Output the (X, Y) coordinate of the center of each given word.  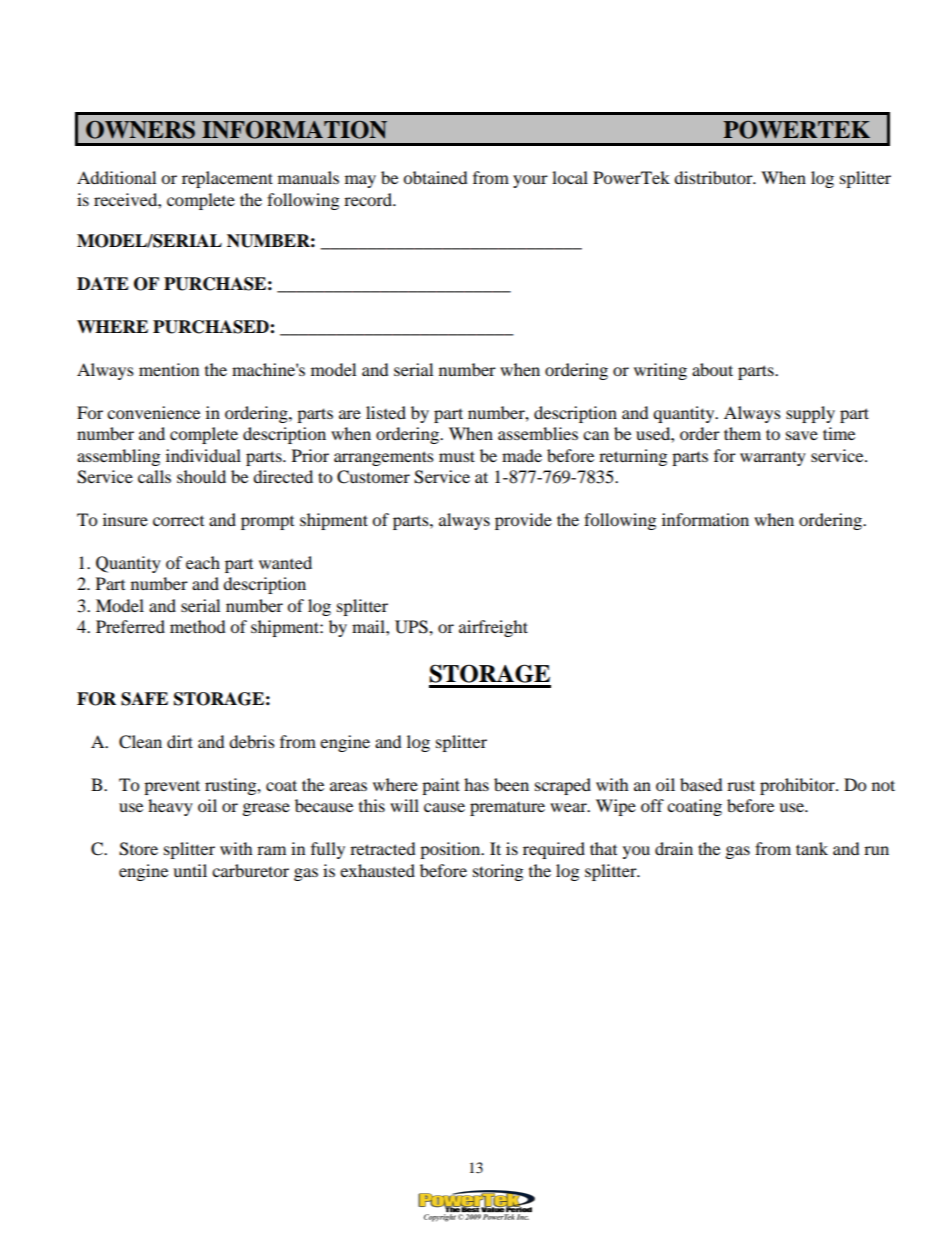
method (198, 626)
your (530, 181)
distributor (714, 177)
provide (523, 521)
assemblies (538, 433)
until (190, 870)
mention (169, 369)
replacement (227, 179)
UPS (412, 627)
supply (810, 414)
